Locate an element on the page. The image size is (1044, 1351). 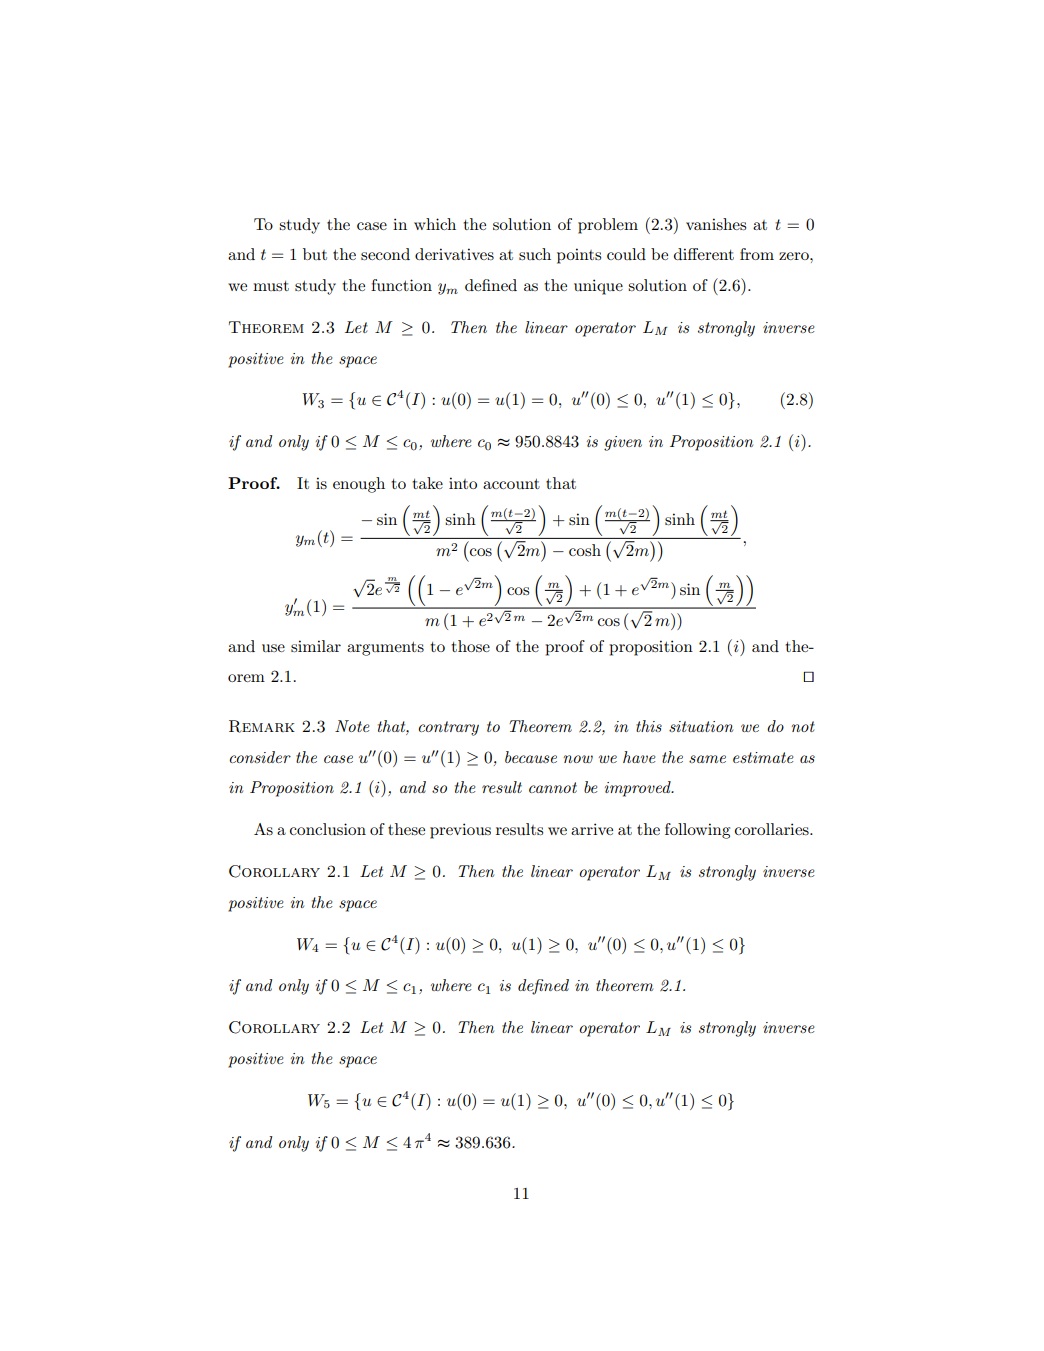
enough is located at coordinates (359, 485).
